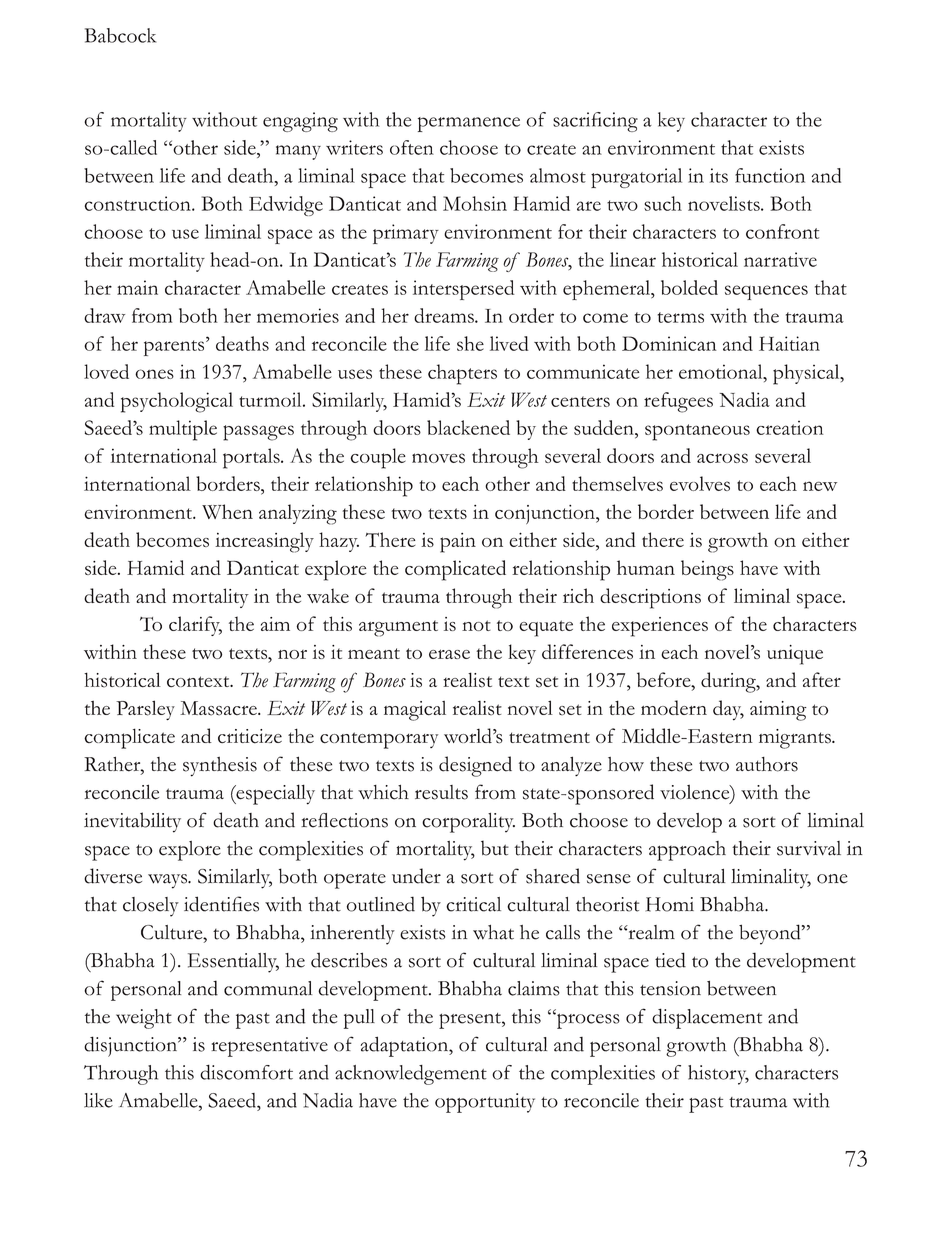  What do you see at coordinates (469, 124) in the document?
I see `permanence` at bounding box center [469, 124].
